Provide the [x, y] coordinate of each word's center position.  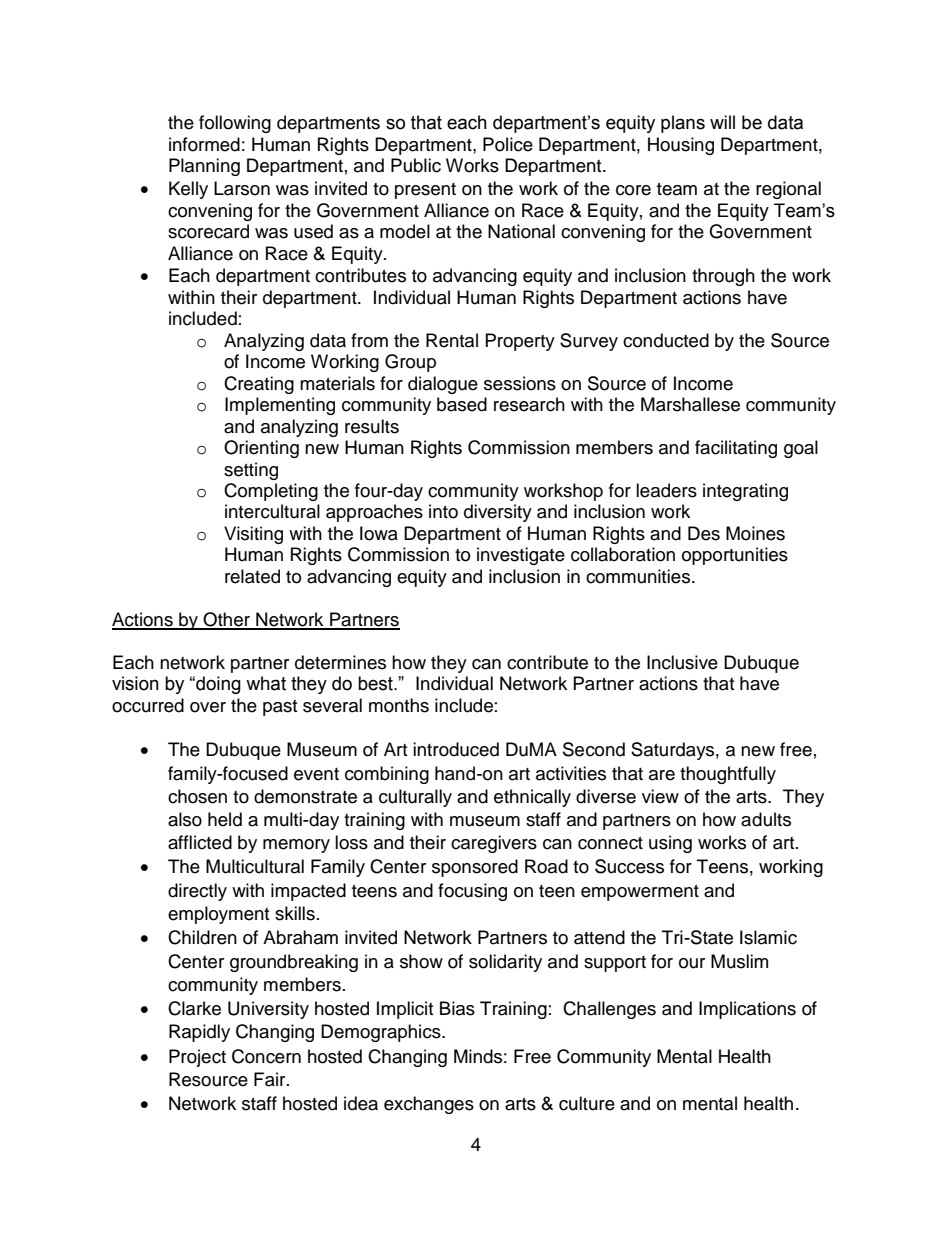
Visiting [253, 535]
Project [197, 1058]
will [722, 122]
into [443, 511]
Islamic [768, 937]
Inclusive [682, 662]
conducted [666, 340]
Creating [259, 385]
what [266, 683]
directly [197, 892]
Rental [452, 340]
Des [704, 533]
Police [508, 144]
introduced [456, 749]
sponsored [475, 868]
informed [204, 144]
